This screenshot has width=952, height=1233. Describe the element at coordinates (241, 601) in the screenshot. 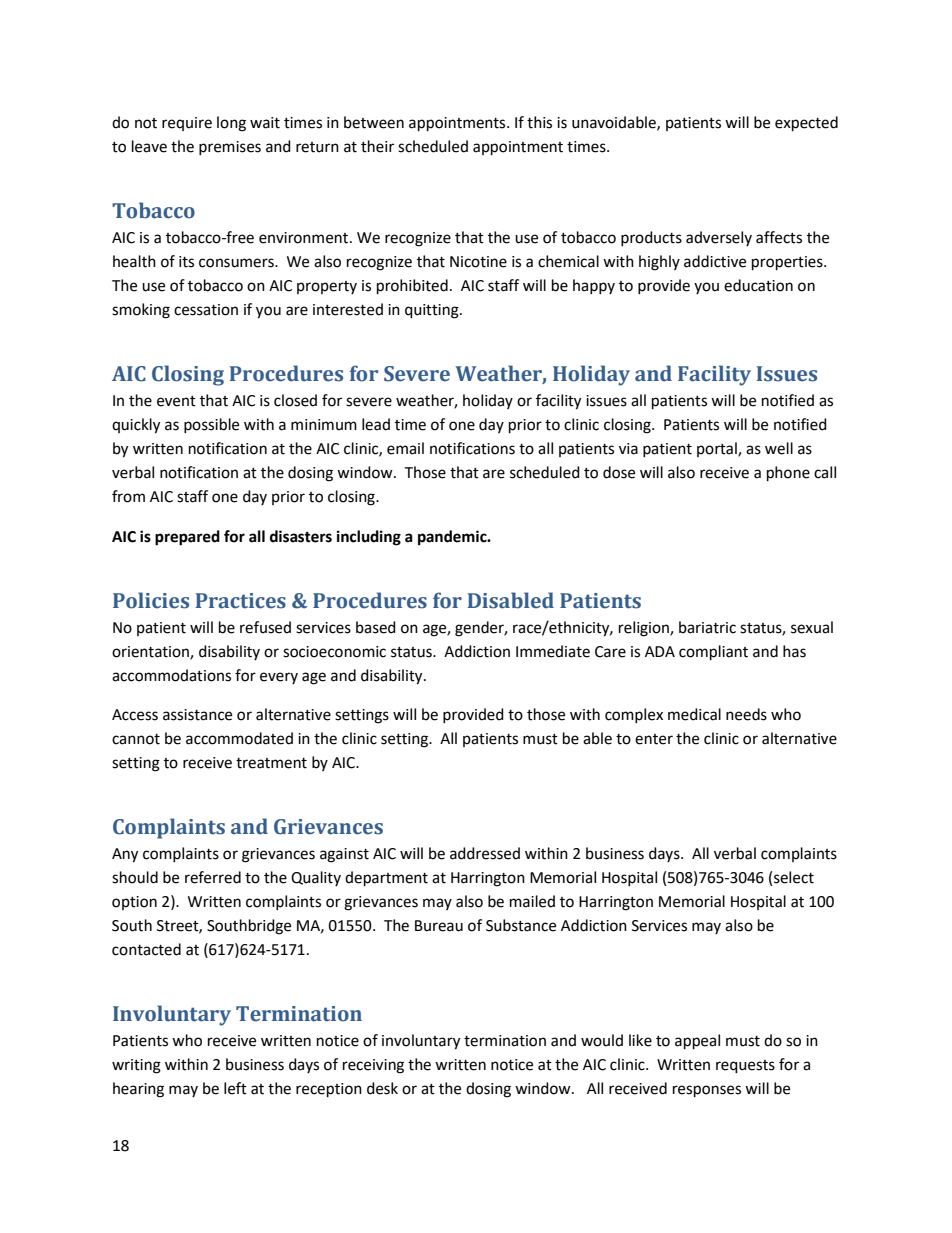

I see `Practices` at that location.
